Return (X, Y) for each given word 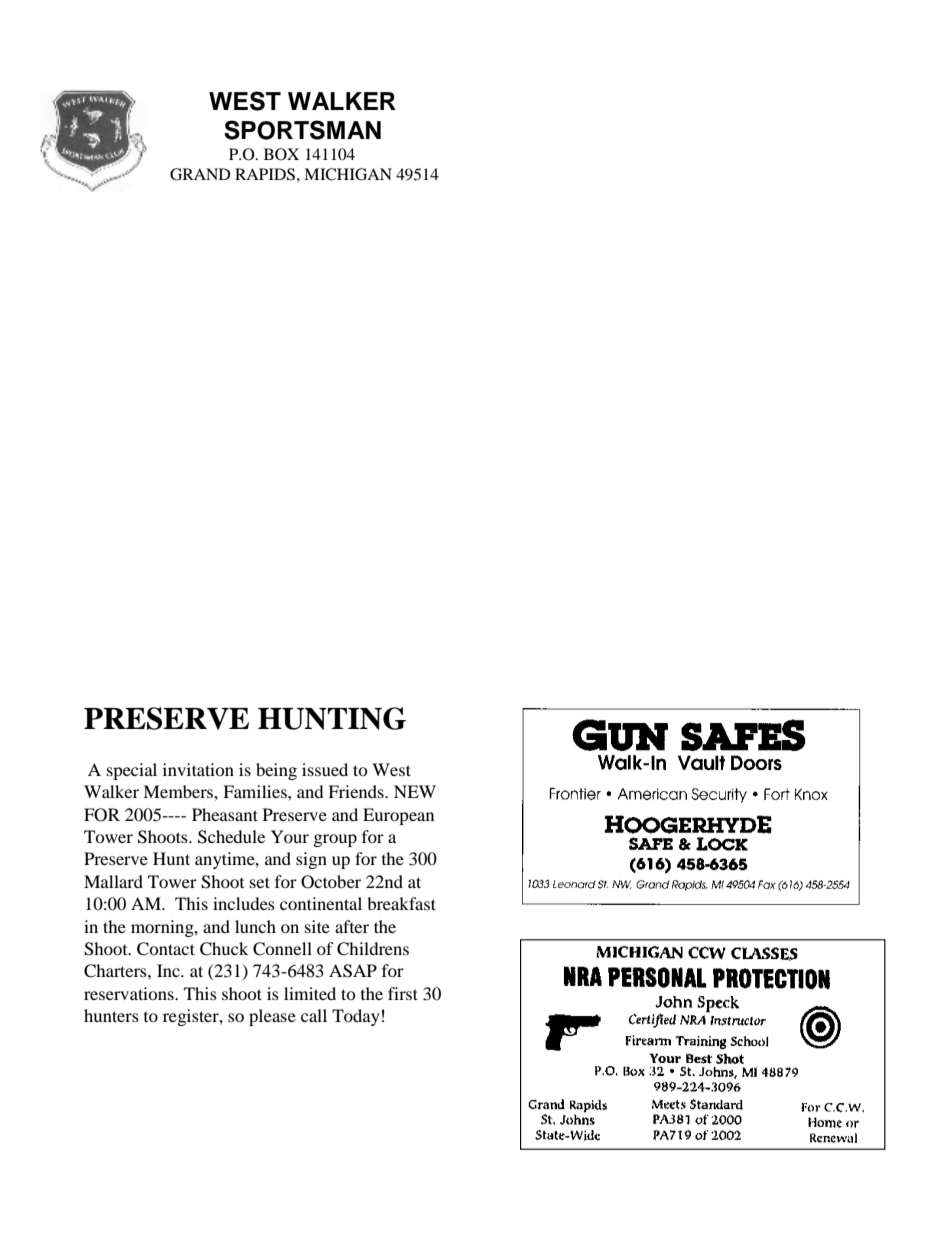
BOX (281, 154)
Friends (357, 791)
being (276, 771)
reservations (130, 993)
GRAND (200, 174)
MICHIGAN (348, 174)
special (132, 771)
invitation (198, 769)
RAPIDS (265, 174)
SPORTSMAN (302, 130)
